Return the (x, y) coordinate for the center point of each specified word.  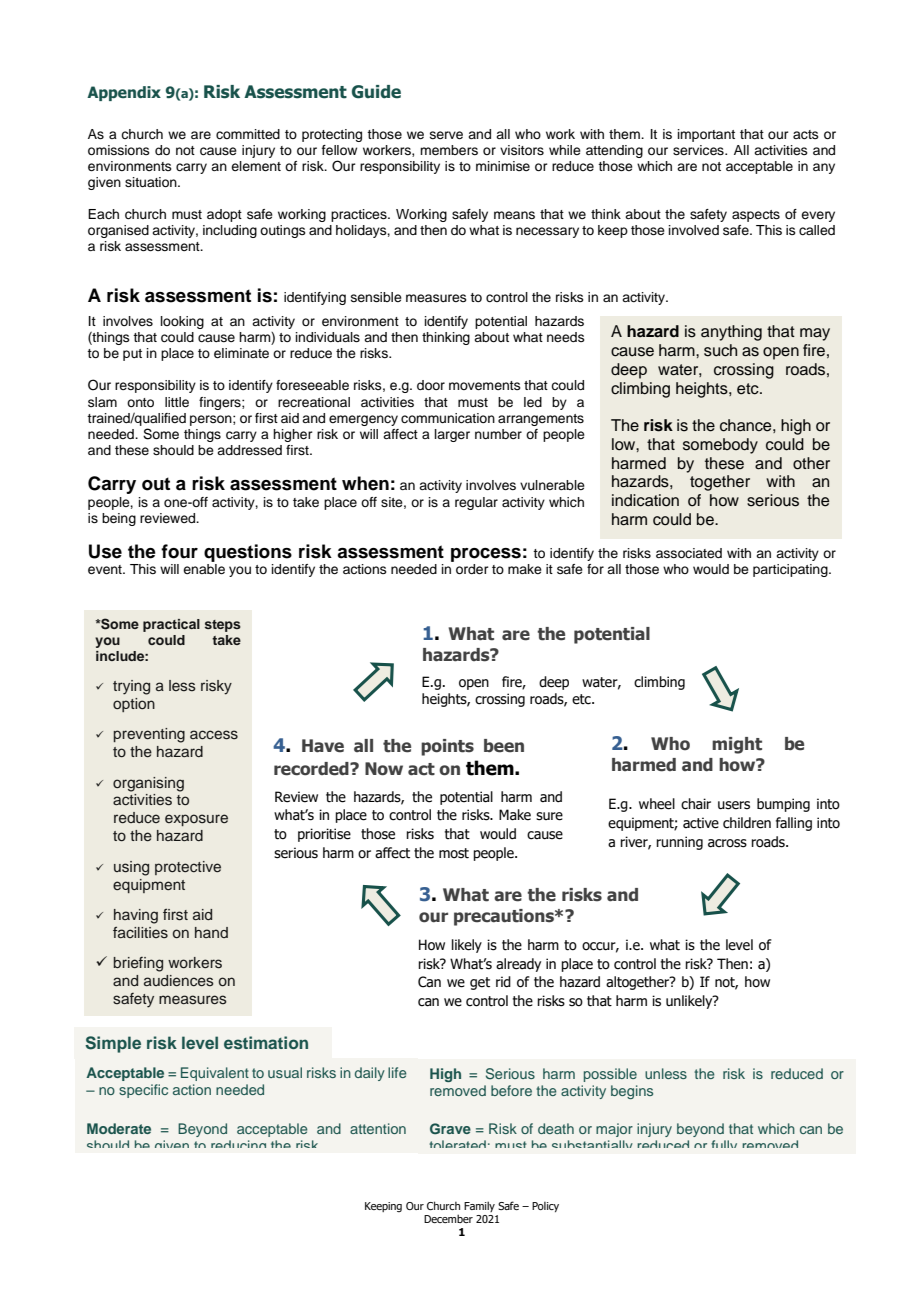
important (706, 135)
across (727, 843)
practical (171, 625)
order (472, 569)
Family (479, 1206)
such (720, 350)
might (737, 745)
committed (248, 134)
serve (446, 135)
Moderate (119, 1128)
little (177, 402)
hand (211, 932)
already (518, 965)
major (614, 1130)
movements (485, 385)
